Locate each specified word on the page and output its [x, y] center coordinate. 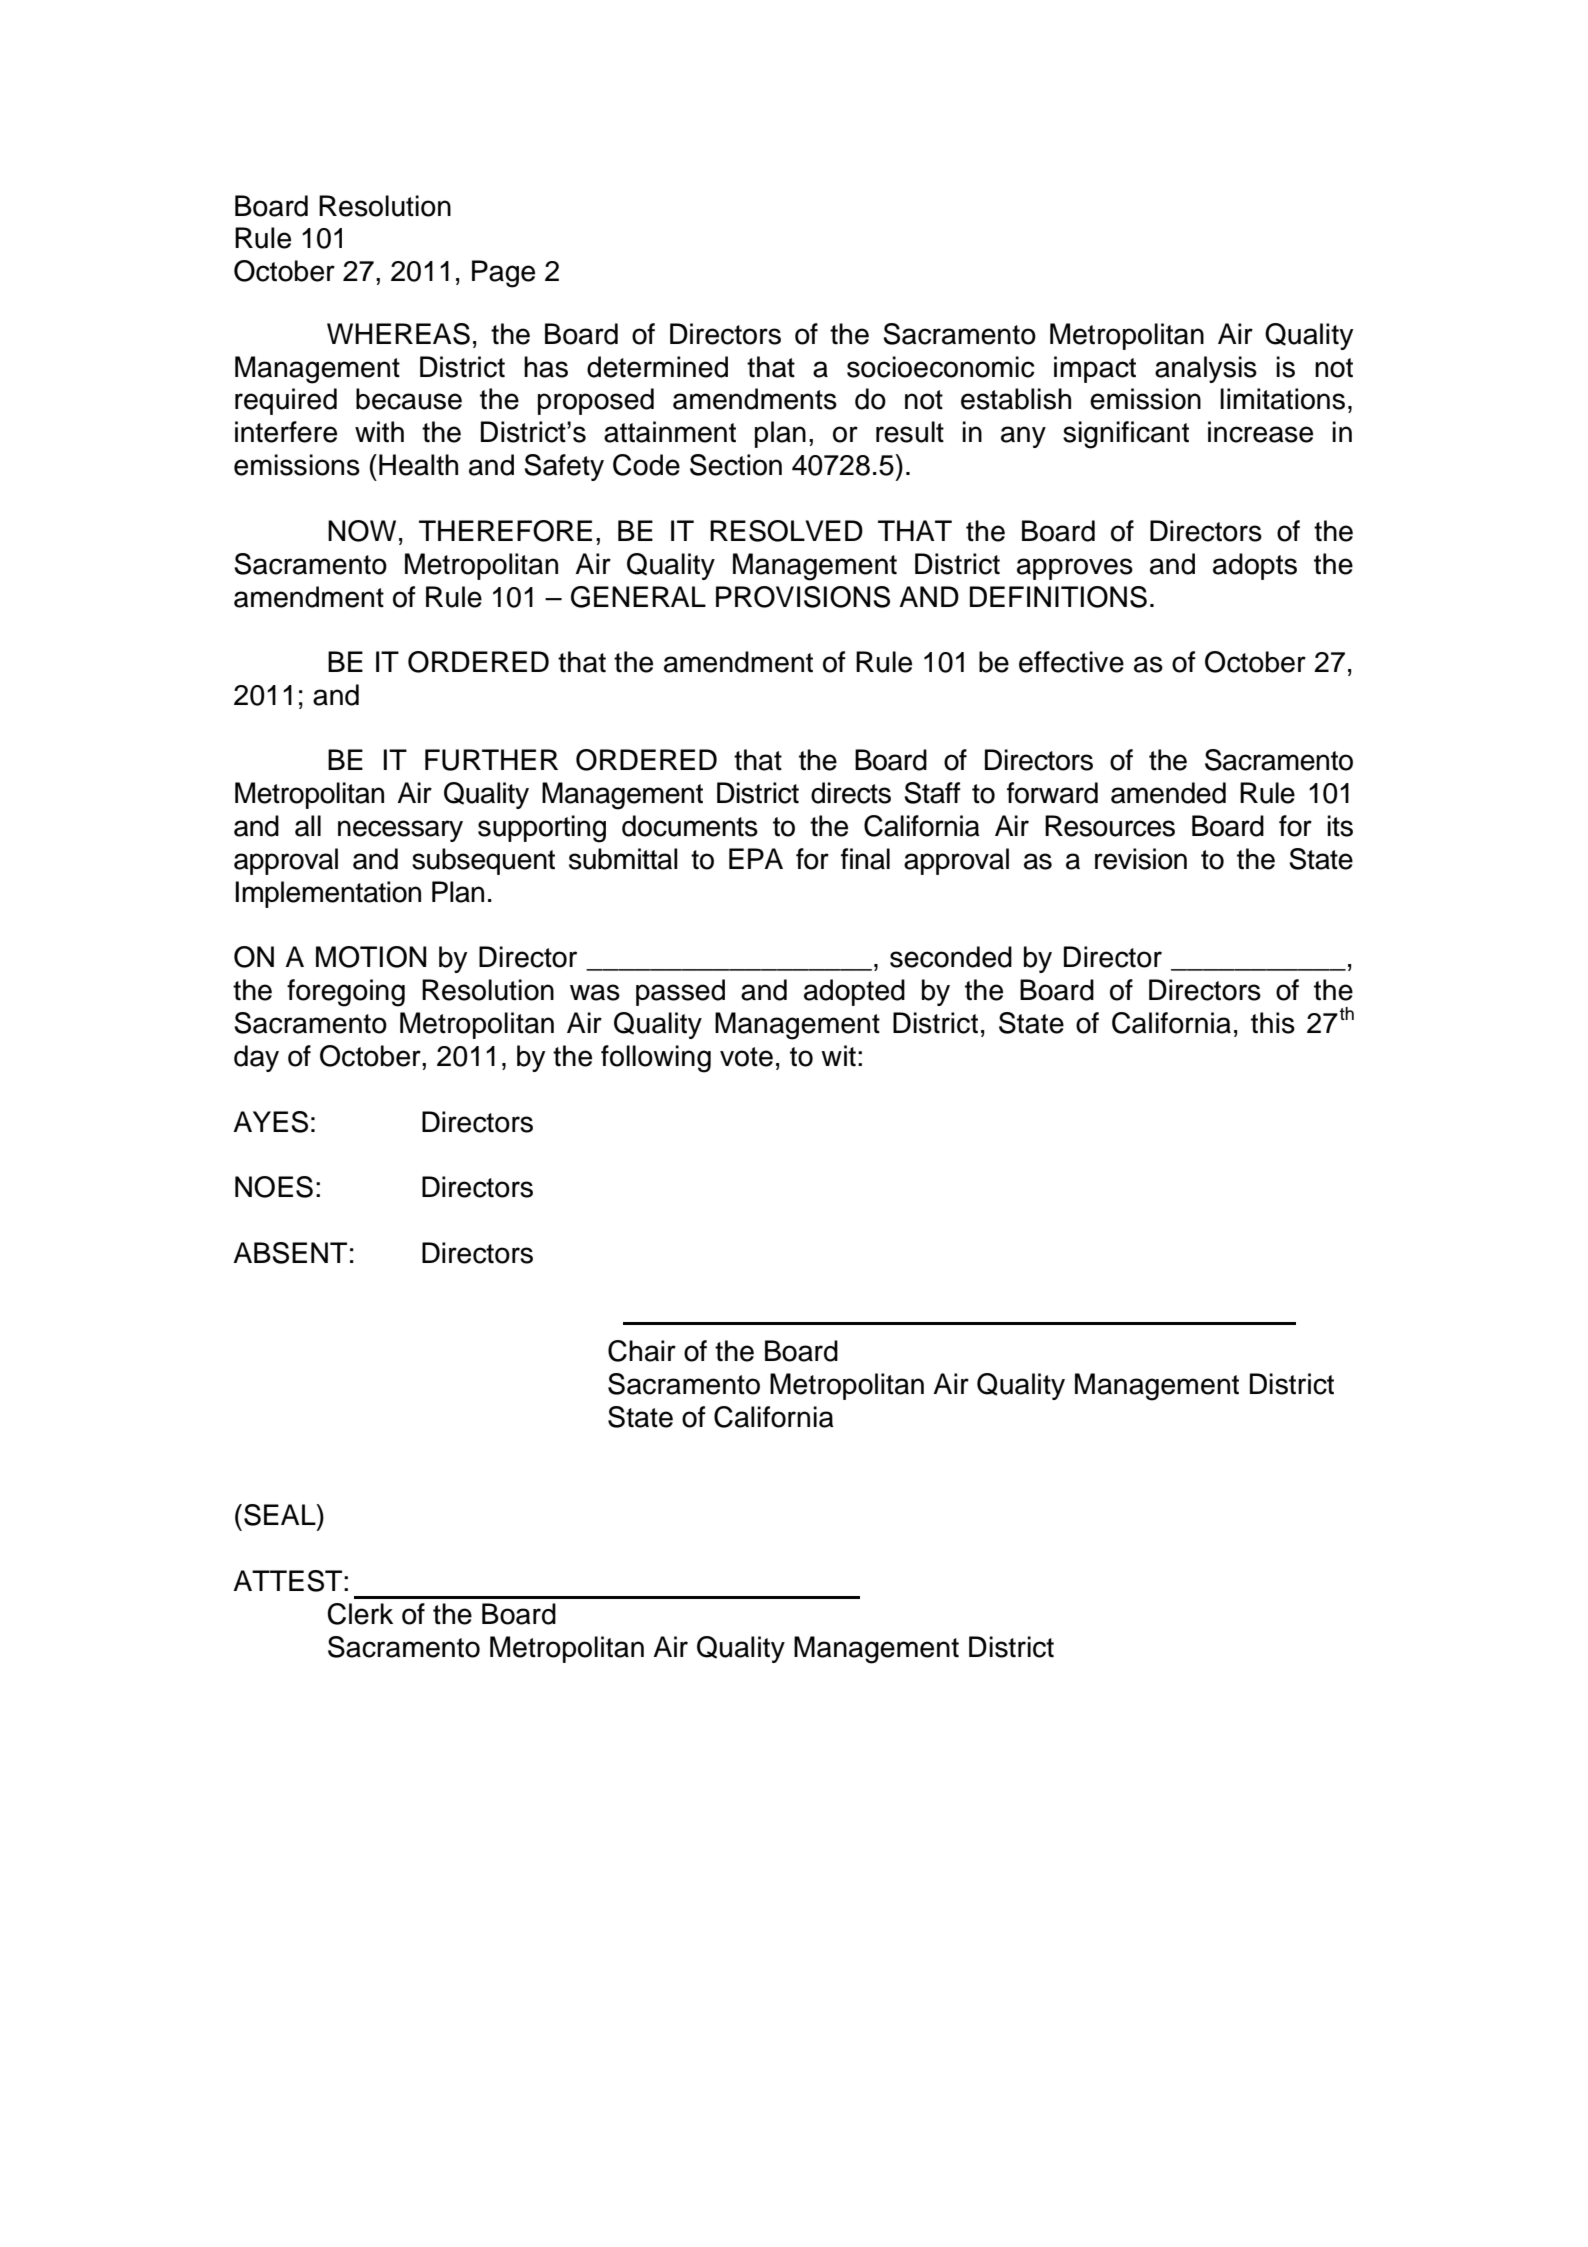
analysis [1206, 369]
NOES [274, 1187]
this [1273, 1023]
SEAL [281, 1515]
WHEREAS [398, 334]
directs [851, 793]
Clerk [360, 1614]
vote [746, 1057]
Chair [642, 1351]
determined [657, 367]
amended [1168, 793]
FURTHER [491, 760]
